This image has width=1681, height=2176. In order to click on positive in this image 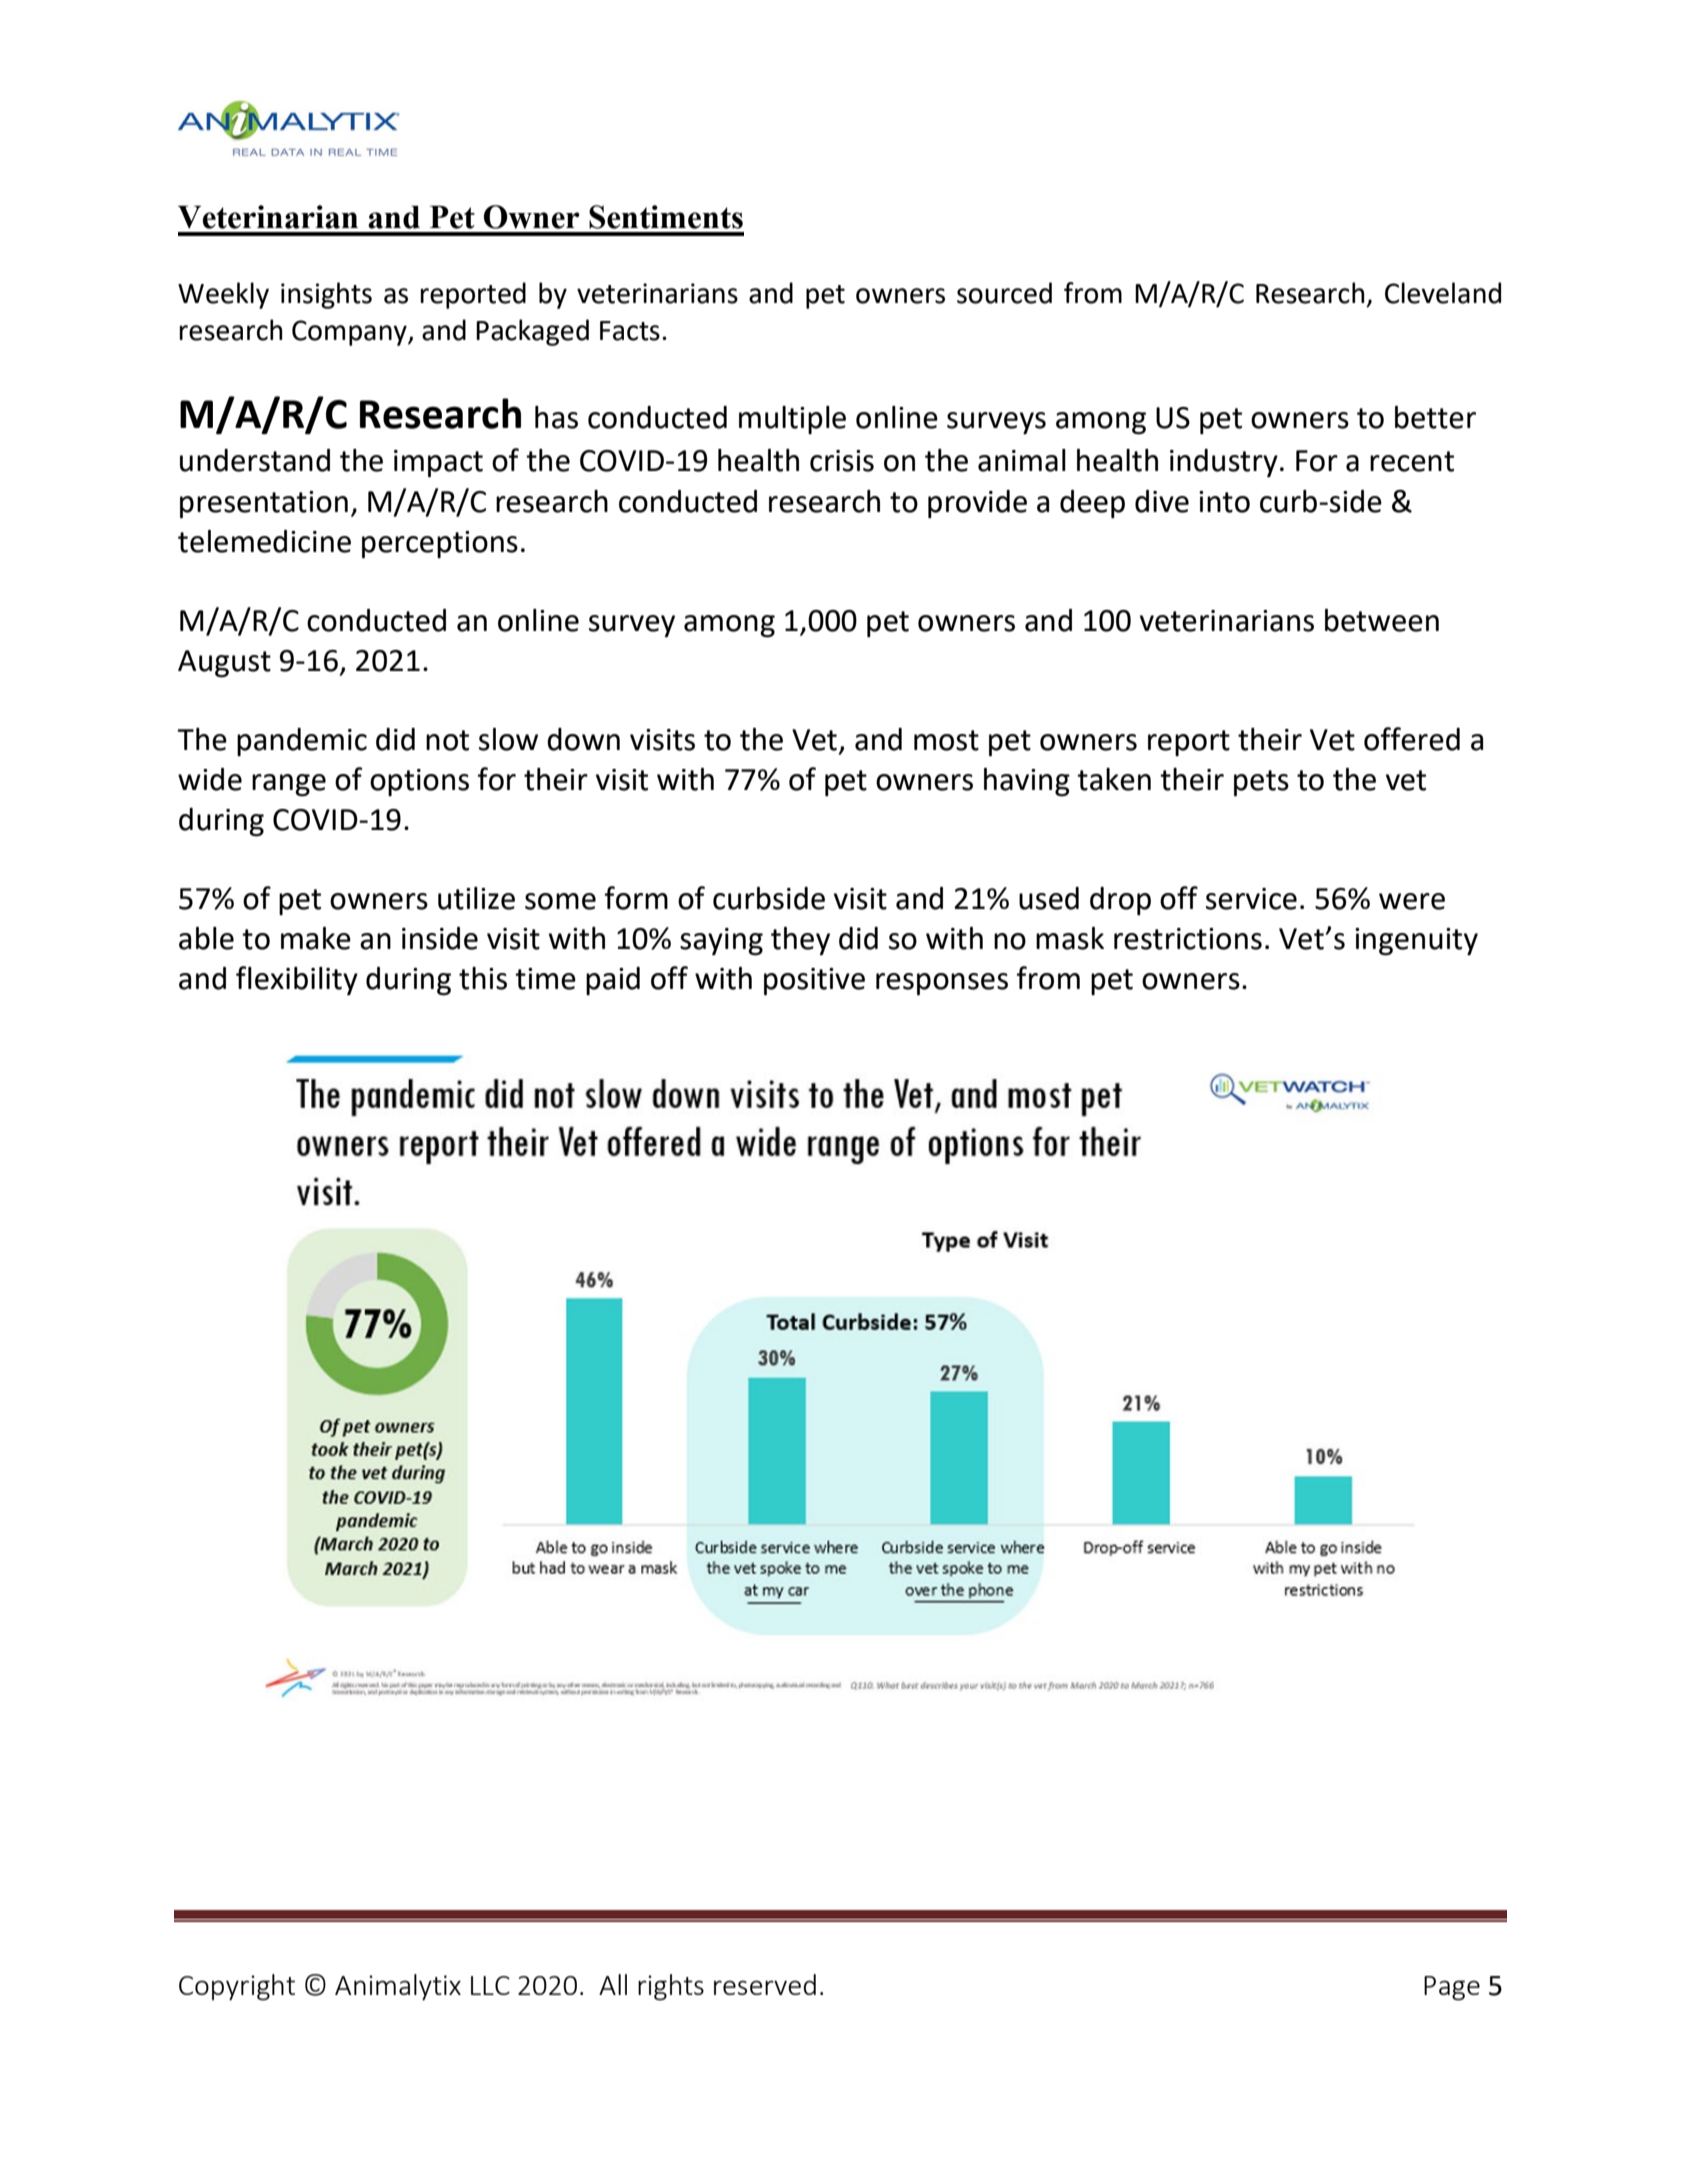, I will do `click(814, 982)`.
